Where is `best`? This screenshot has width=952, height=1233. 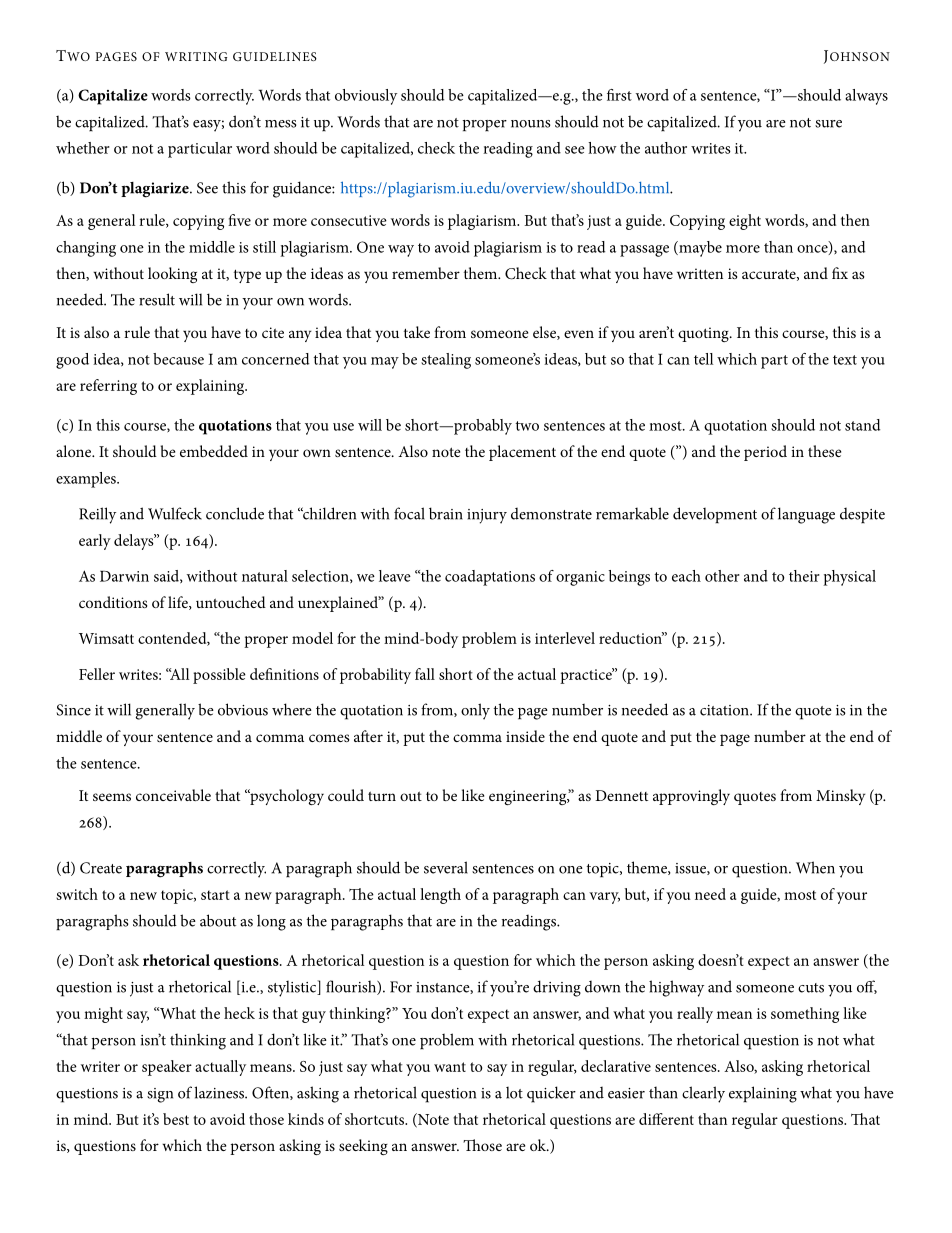 best is located at coordinates (176, 1119).
